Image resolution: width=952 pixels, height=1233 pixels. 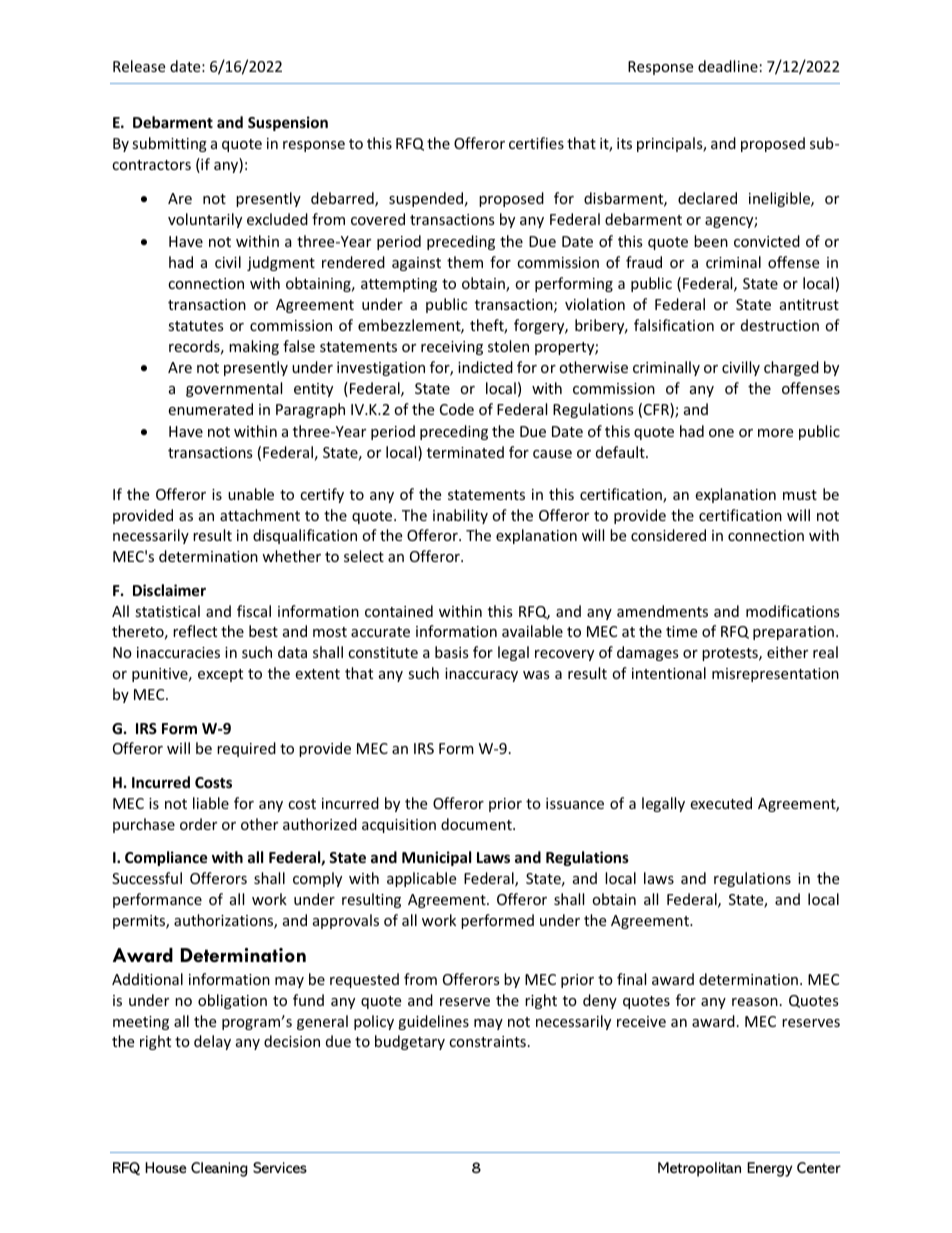 What do you see at coordinates (288, 123) in the image?
I see `Suspension` at bounding box center [288, 123].
